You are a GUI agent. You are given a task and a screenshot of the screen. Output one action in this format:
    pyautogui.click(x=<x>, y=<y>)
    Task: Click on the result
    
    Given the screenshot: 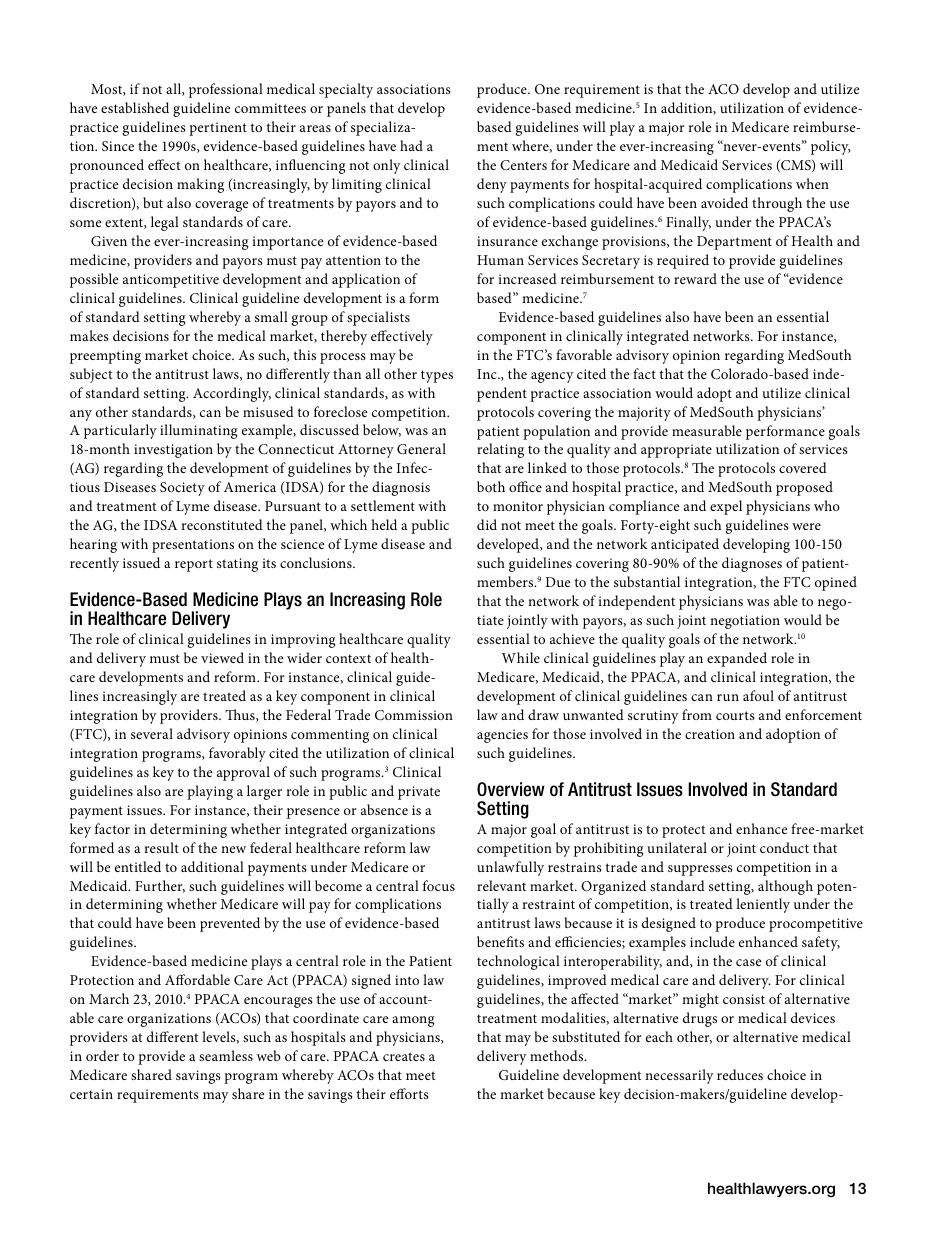 What is the action you would take?
    pyautogui.click(x=161, y=847)
